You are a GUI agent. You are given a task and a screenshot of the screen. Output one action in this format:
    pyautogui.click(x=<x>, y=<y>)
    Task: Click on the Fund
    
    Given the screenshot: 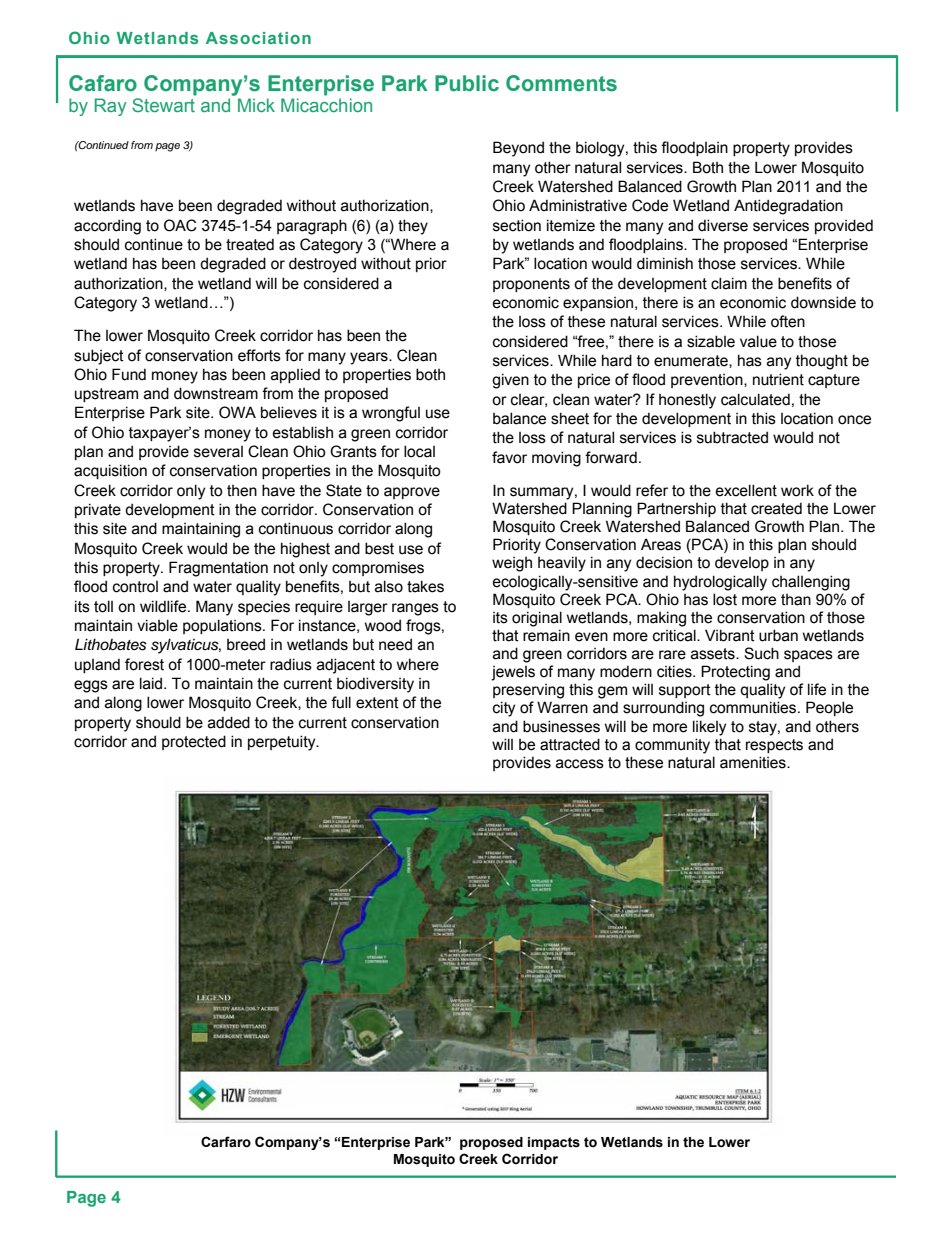 What is the action you would take?
    pyautogui.click(x=129, y=374)
